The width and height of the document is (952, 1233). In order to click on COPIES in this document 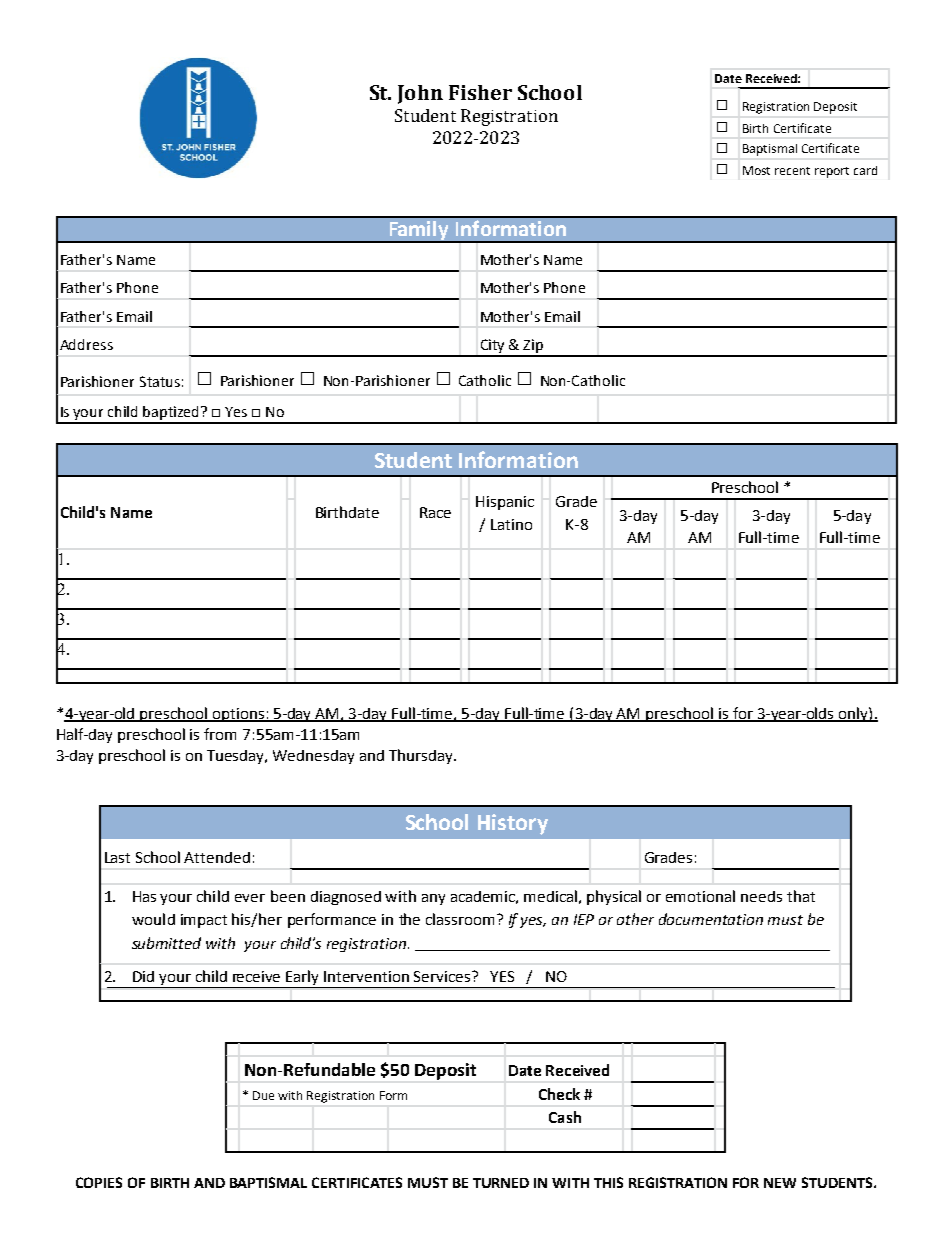, I will do `click(99, 1182)`.
